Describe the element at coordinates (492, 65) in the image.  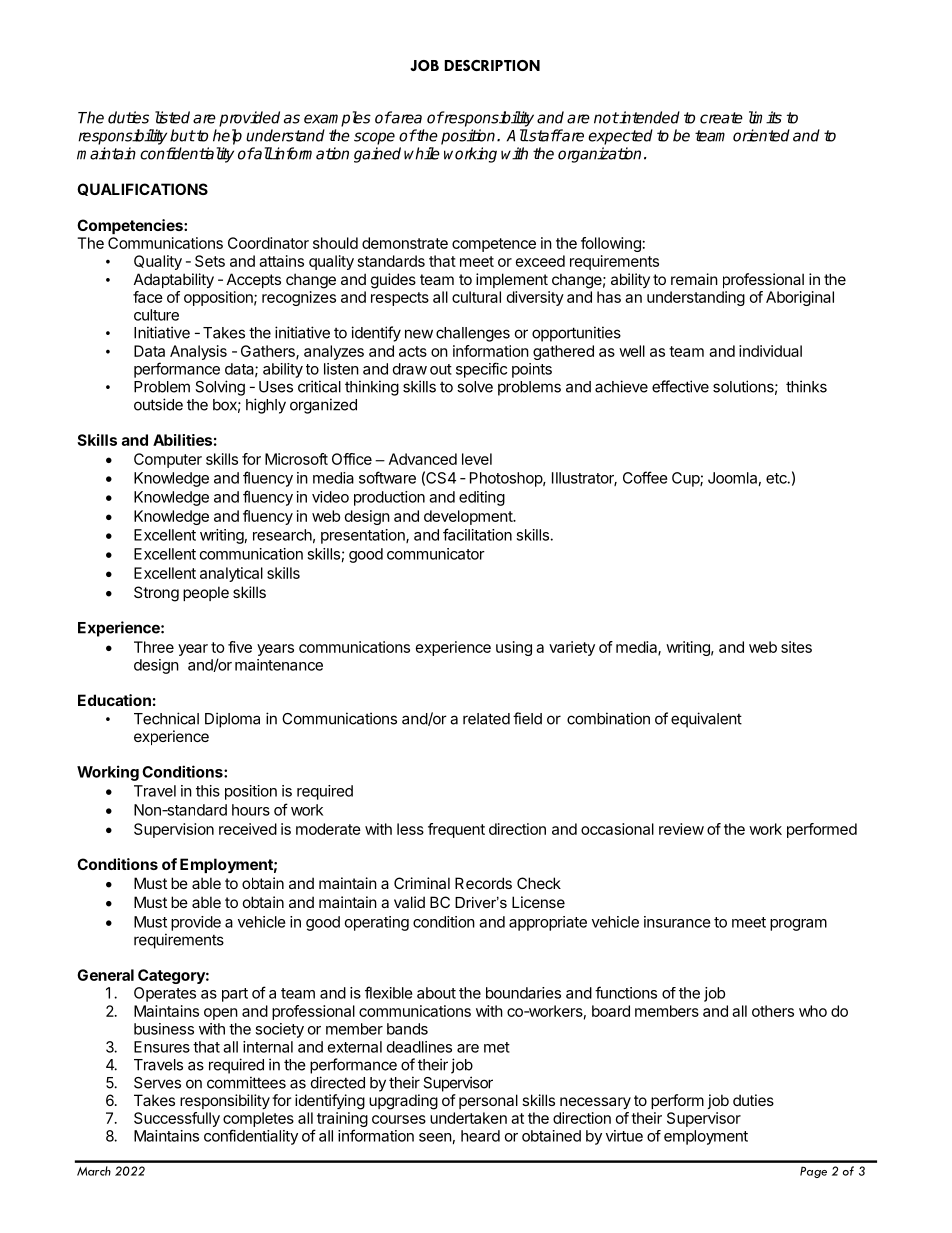
I see `DESCRIPTION` at that location.
